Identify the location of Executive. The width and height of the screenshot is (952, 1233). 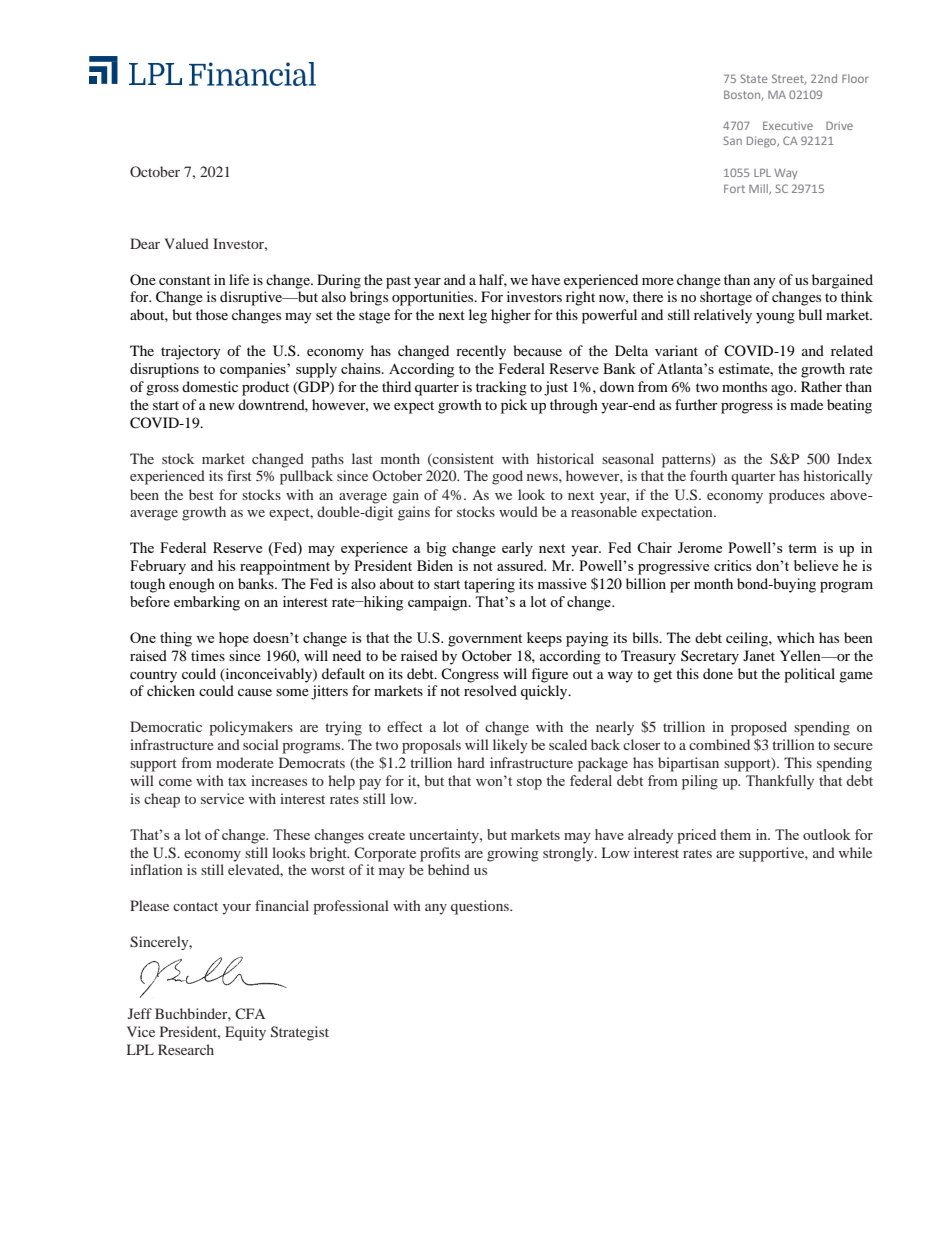
(788, 125).
